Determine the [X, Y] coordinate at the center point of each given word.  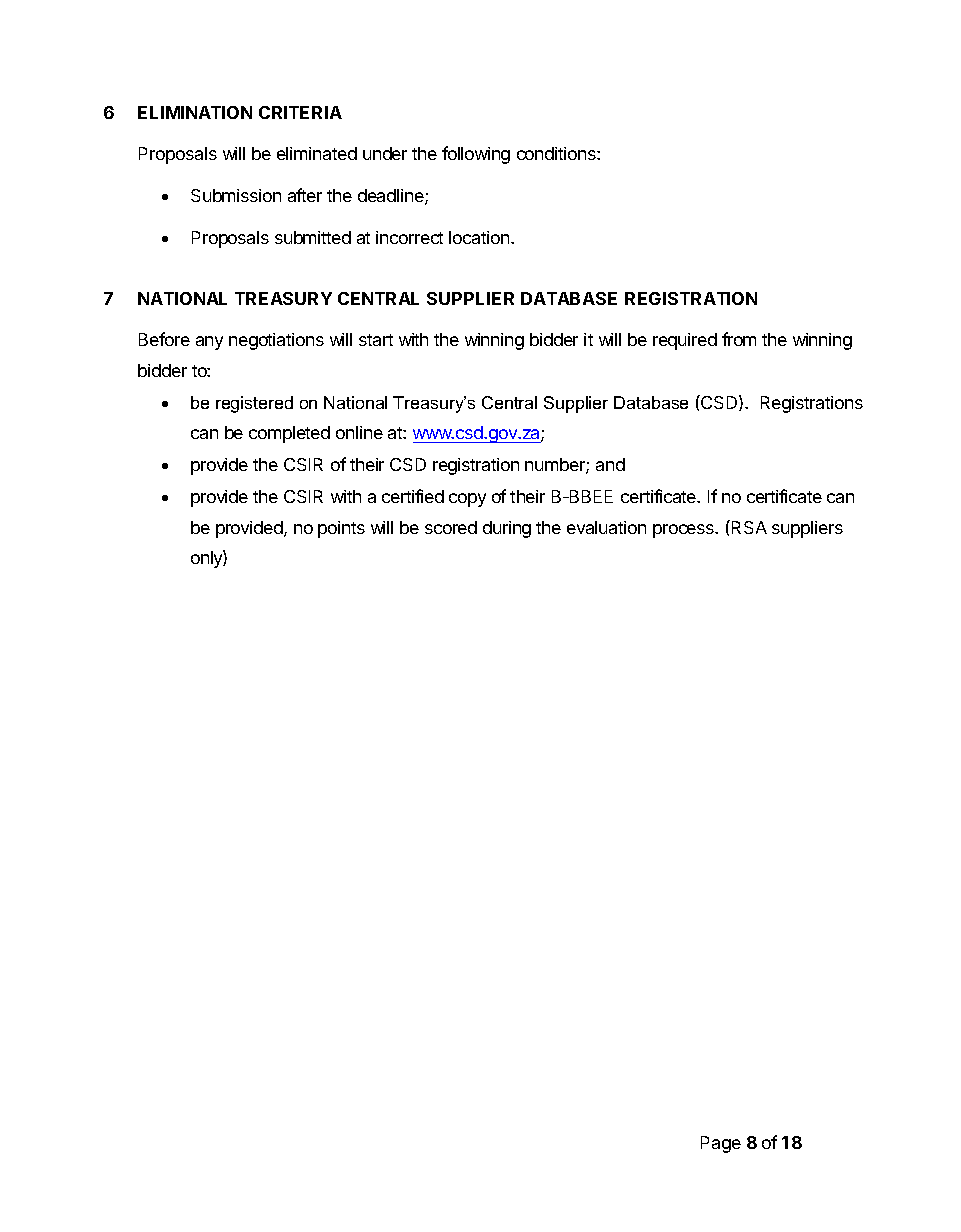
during [507, 529]
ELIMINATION [195, 112]
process [684, 531]
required [685, 341]
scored [451, 527]
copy [467, 500]
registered [254, 404]
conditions [557, 153]
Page [721, 1144]
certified [413, 496]
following [476, 155]
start [376, 340]
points [341, 529]
